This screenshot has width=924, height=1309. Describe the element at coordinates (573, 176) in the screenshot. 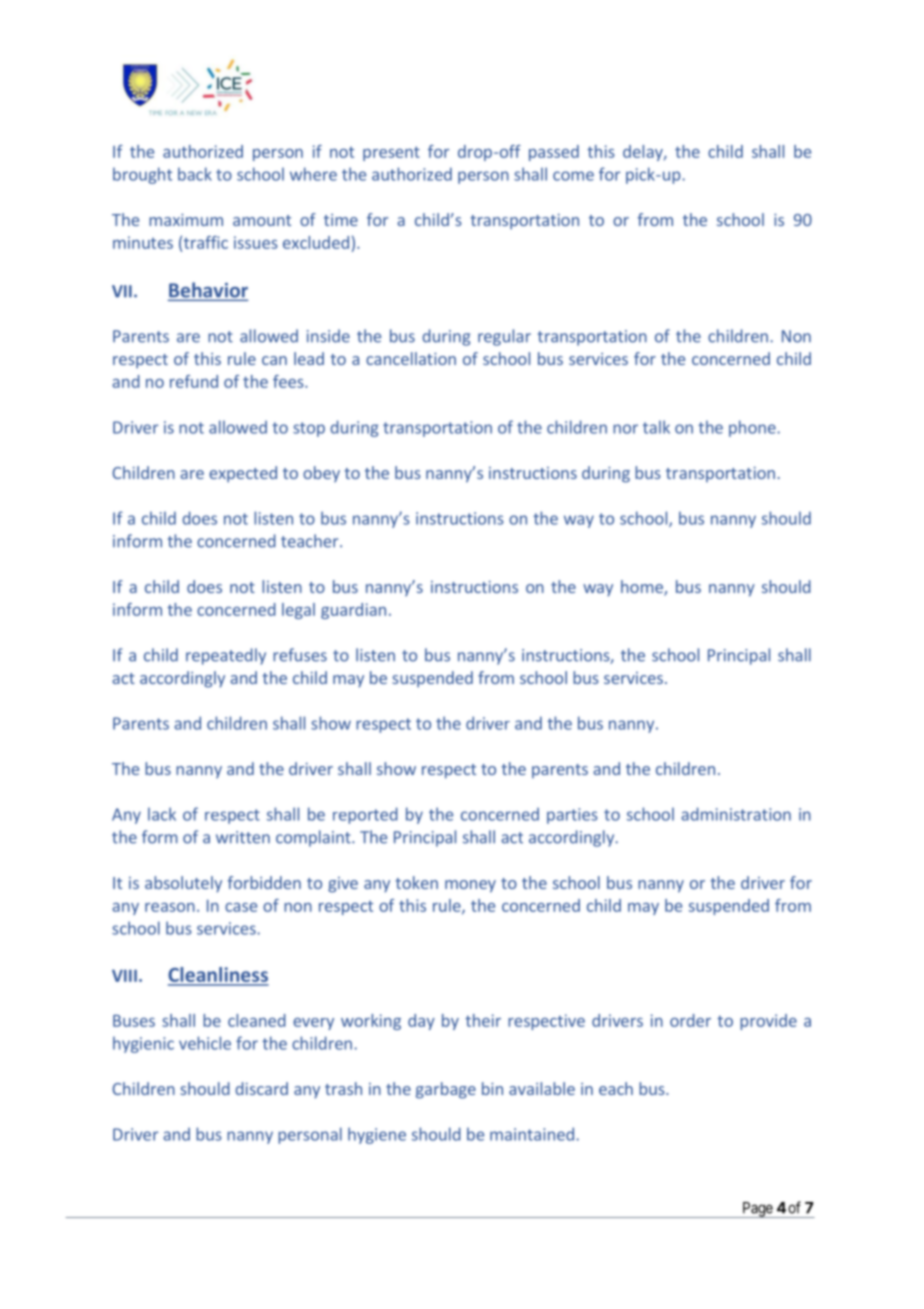

I see `come` at that location.
